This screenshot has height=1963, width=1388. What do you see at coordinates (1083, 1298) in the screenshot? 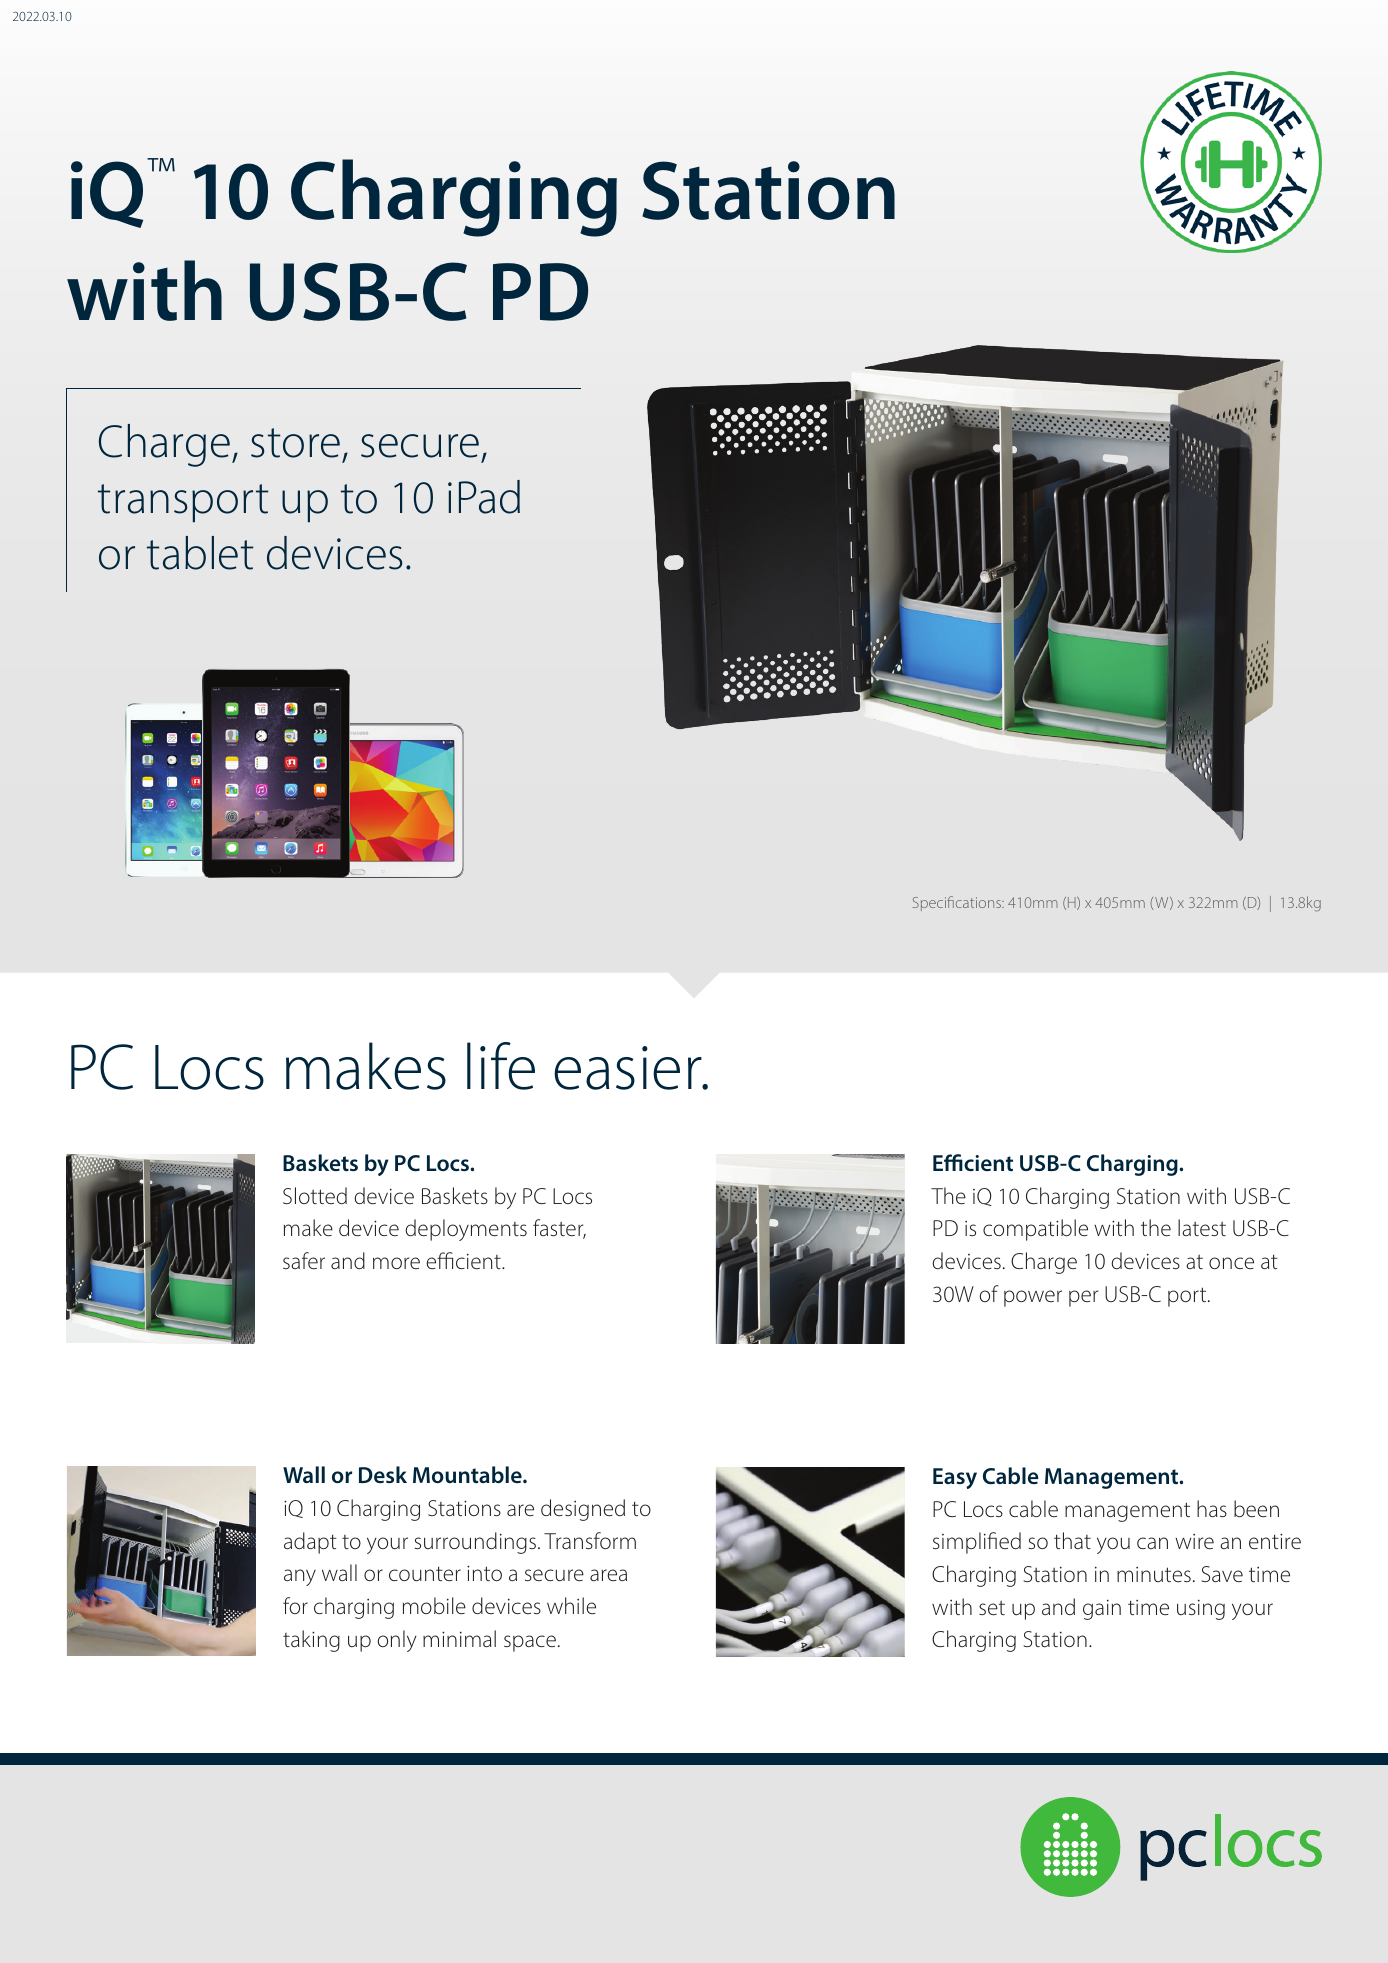
I see `per` at bounding box center [1083, 1298].
